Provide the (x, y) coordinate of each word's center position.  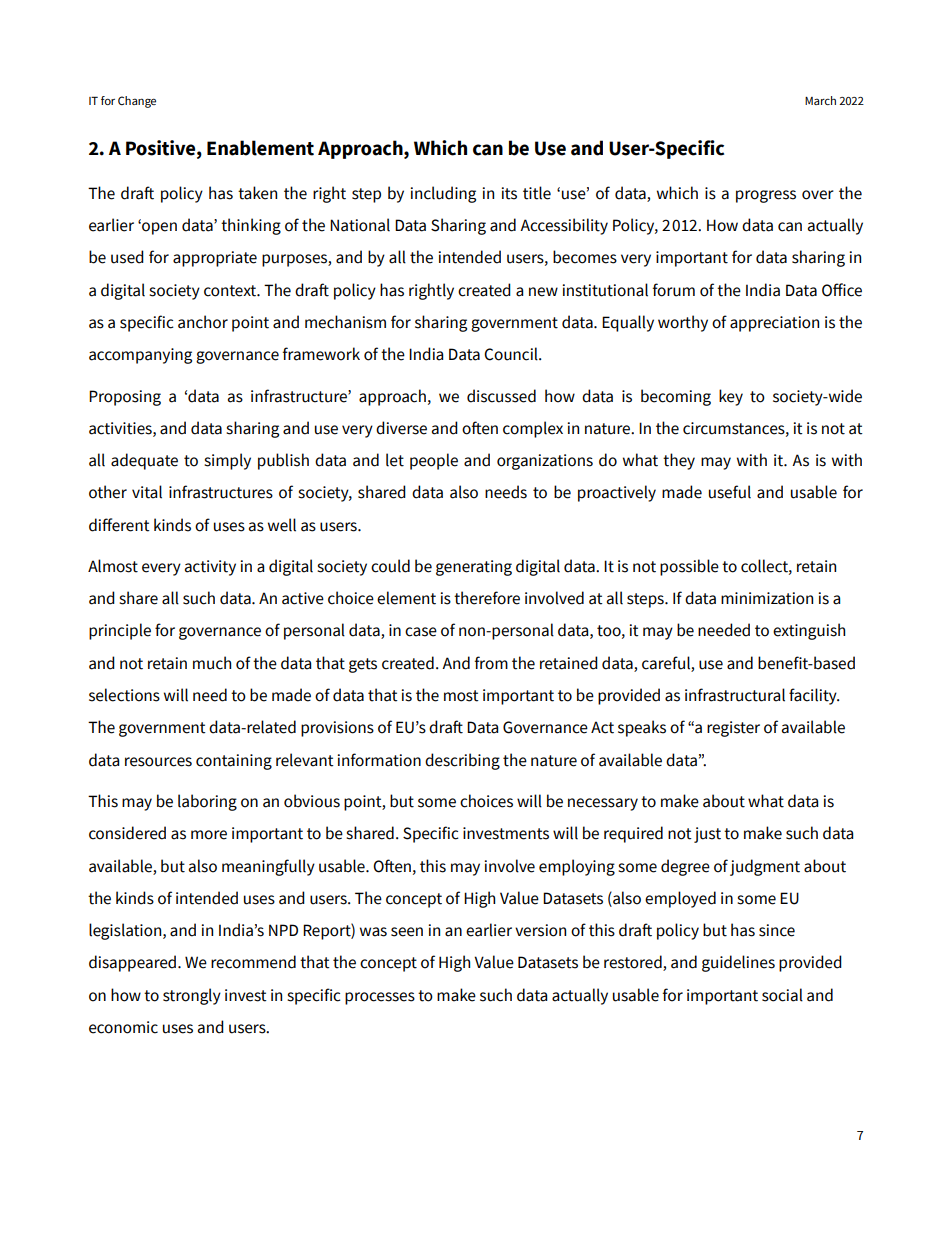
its (509, 193)
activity (210, 568)
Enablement (260, 148)
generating (474, 568)
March (820, 100)
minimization (767, 598)
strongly (192, 996)
